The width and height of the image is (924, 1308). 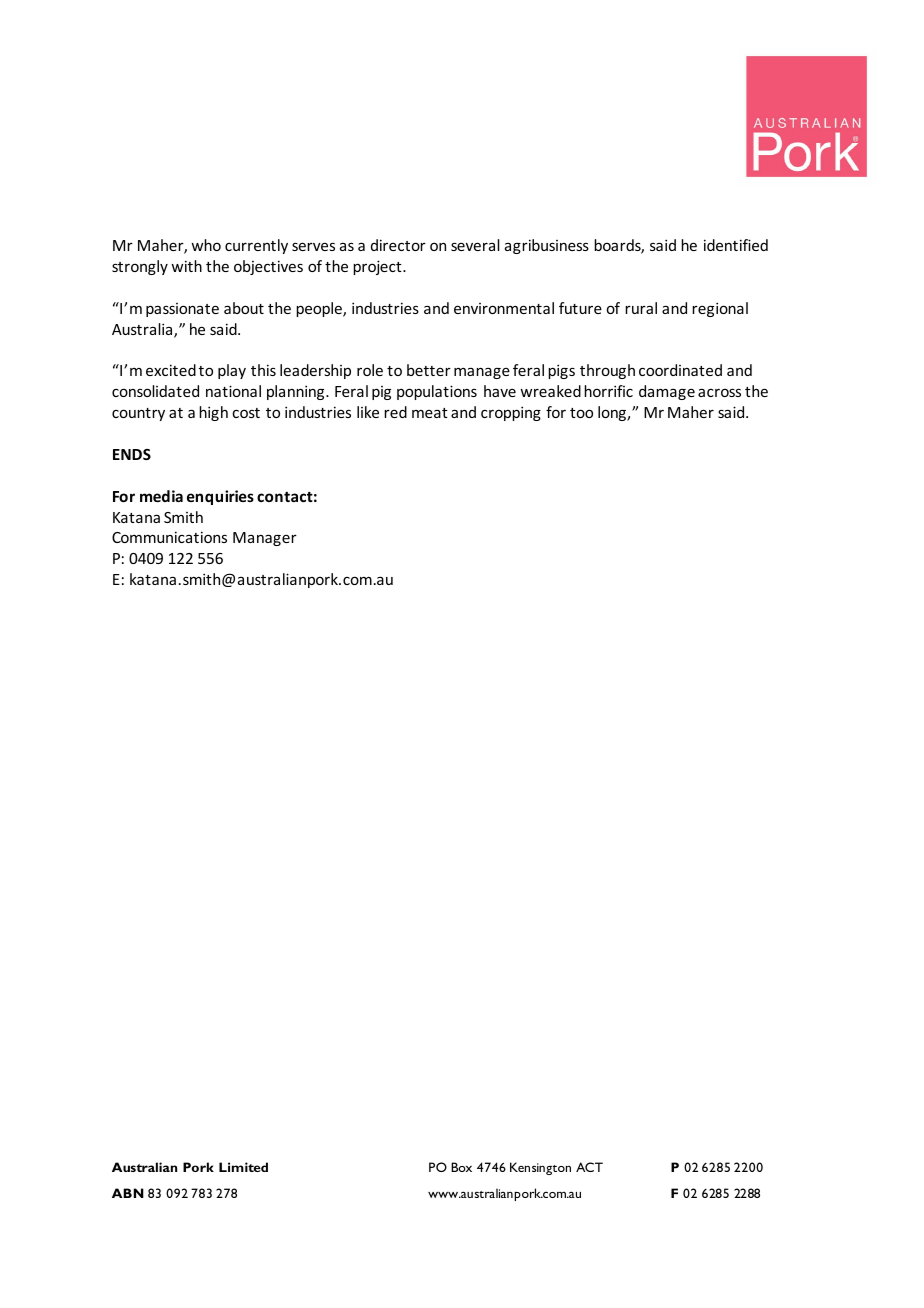 I want to click on Kensington, so click(x=540, y=1168).
